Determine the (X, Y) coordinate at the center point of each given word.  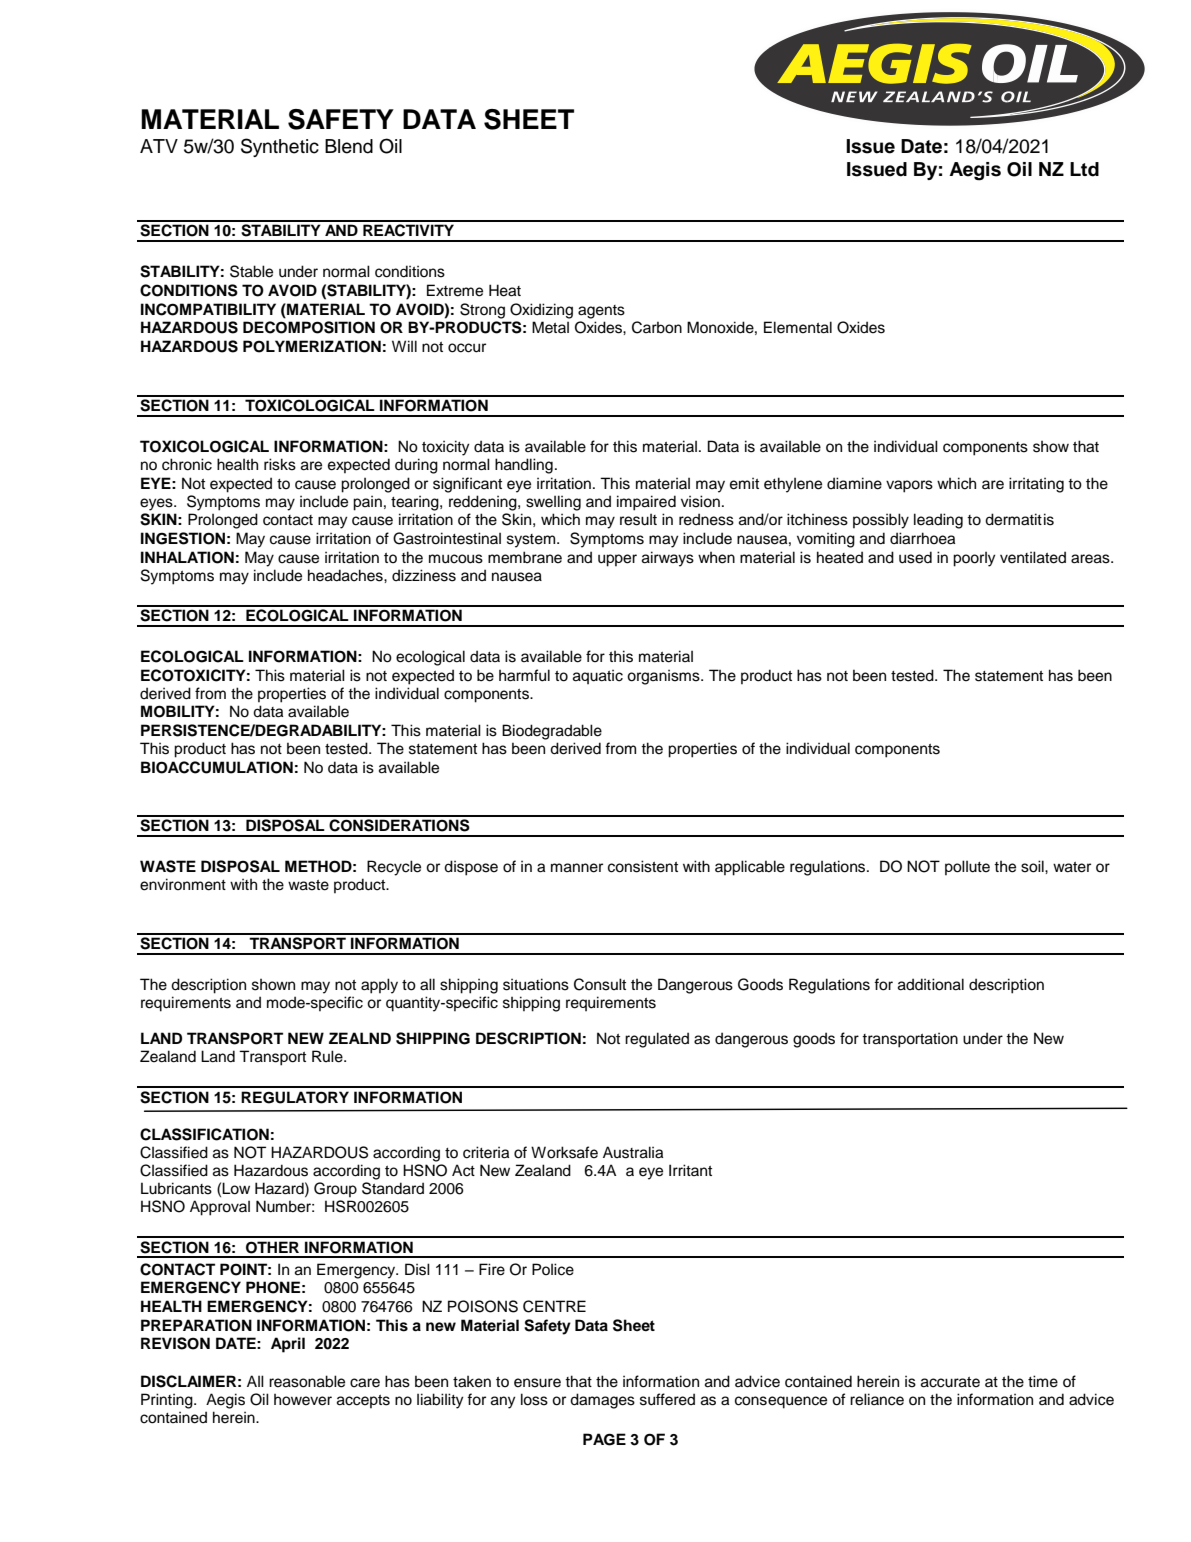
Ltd (1084, 169)
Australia (633, 1152)
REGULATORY (295, 1097)
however (303, 1400)
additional (931, 984)
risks (280, 464)
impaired (646, 503)
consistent (643, 866)
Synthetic (280, 147)
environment (183, 884)
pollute (967, 867)
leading (938, 521)
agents (601, 312)
